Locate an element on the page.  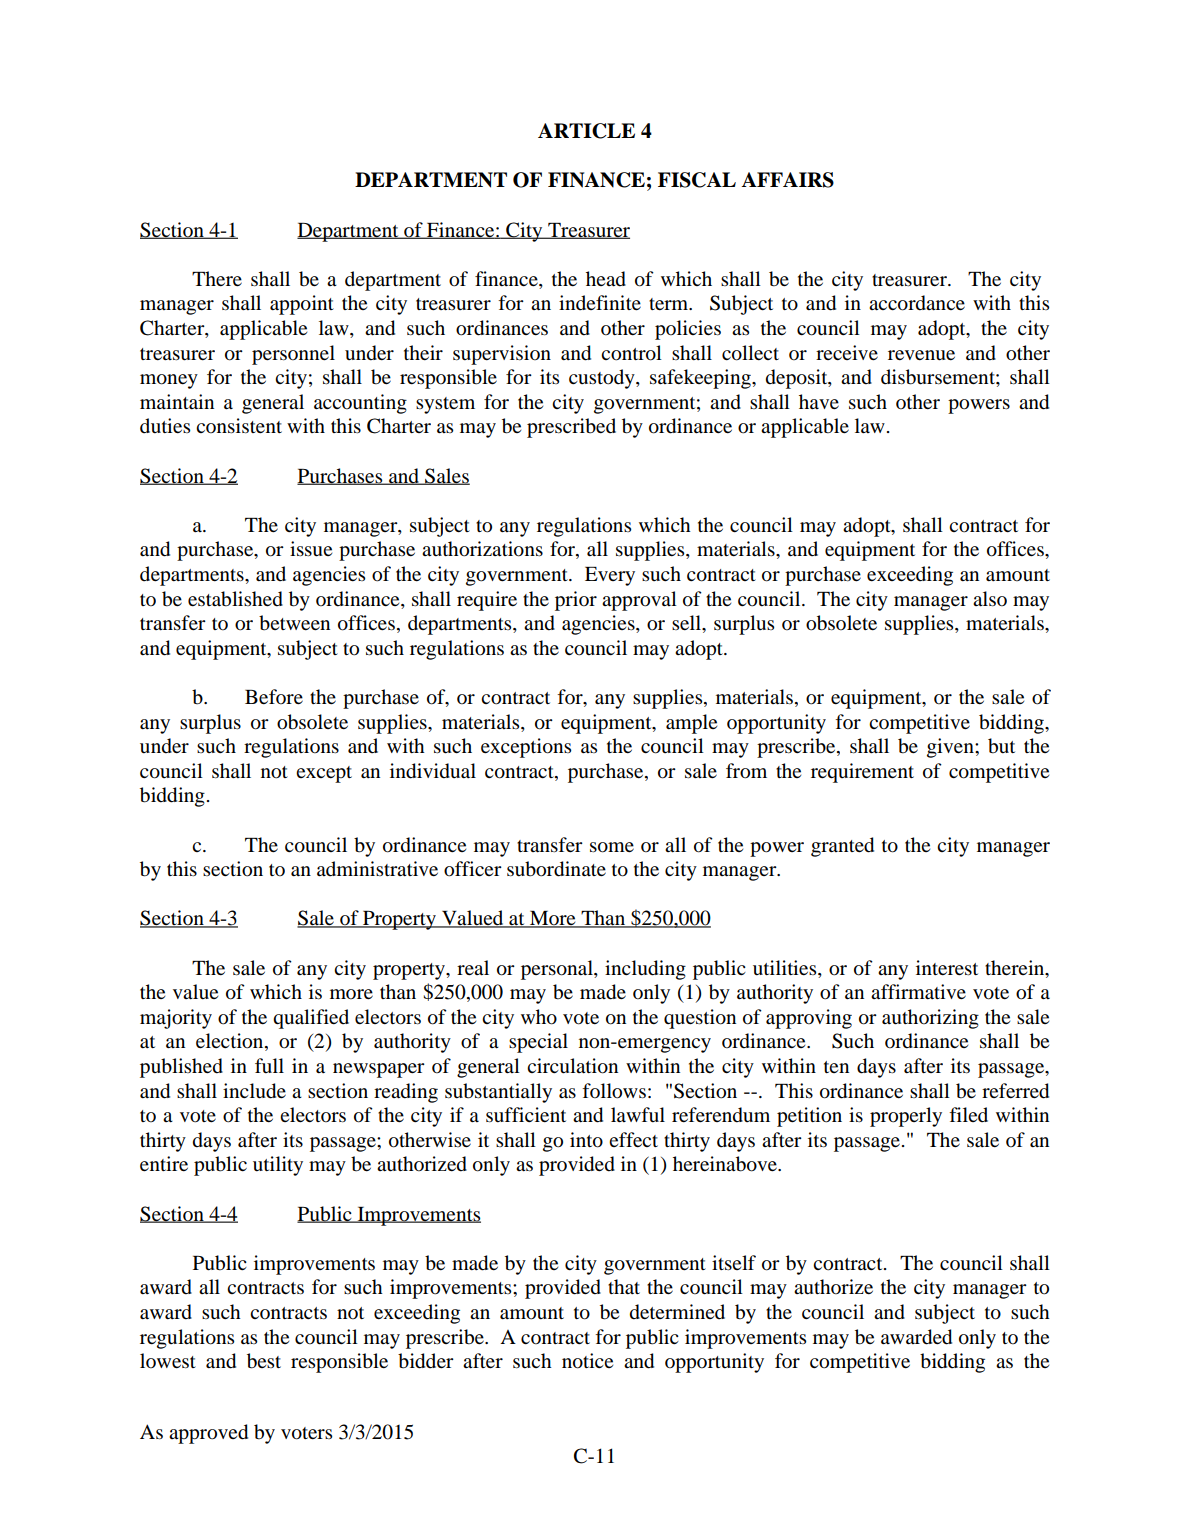
also is located at coordinates (990, 599).
